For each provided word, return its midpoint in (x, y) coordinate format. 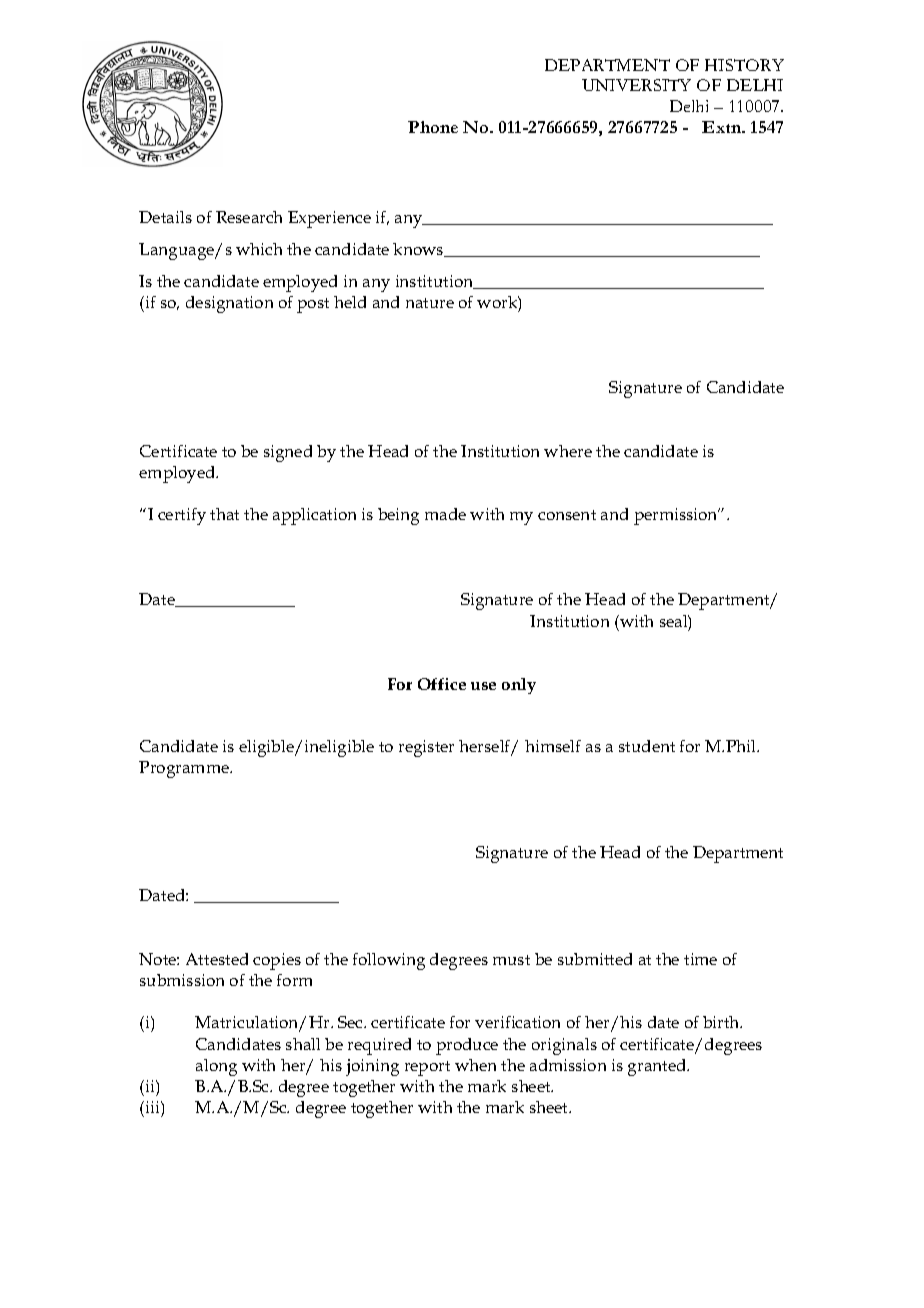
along (216, 1067)
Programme (185, 769)
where (568, 451)
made (445, 514)
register (426, 748)
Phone (433, 127)
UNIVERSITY (636, 85)
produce (467, 1046)
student (647, 746)
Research (249, 217)
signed (288, 453)
